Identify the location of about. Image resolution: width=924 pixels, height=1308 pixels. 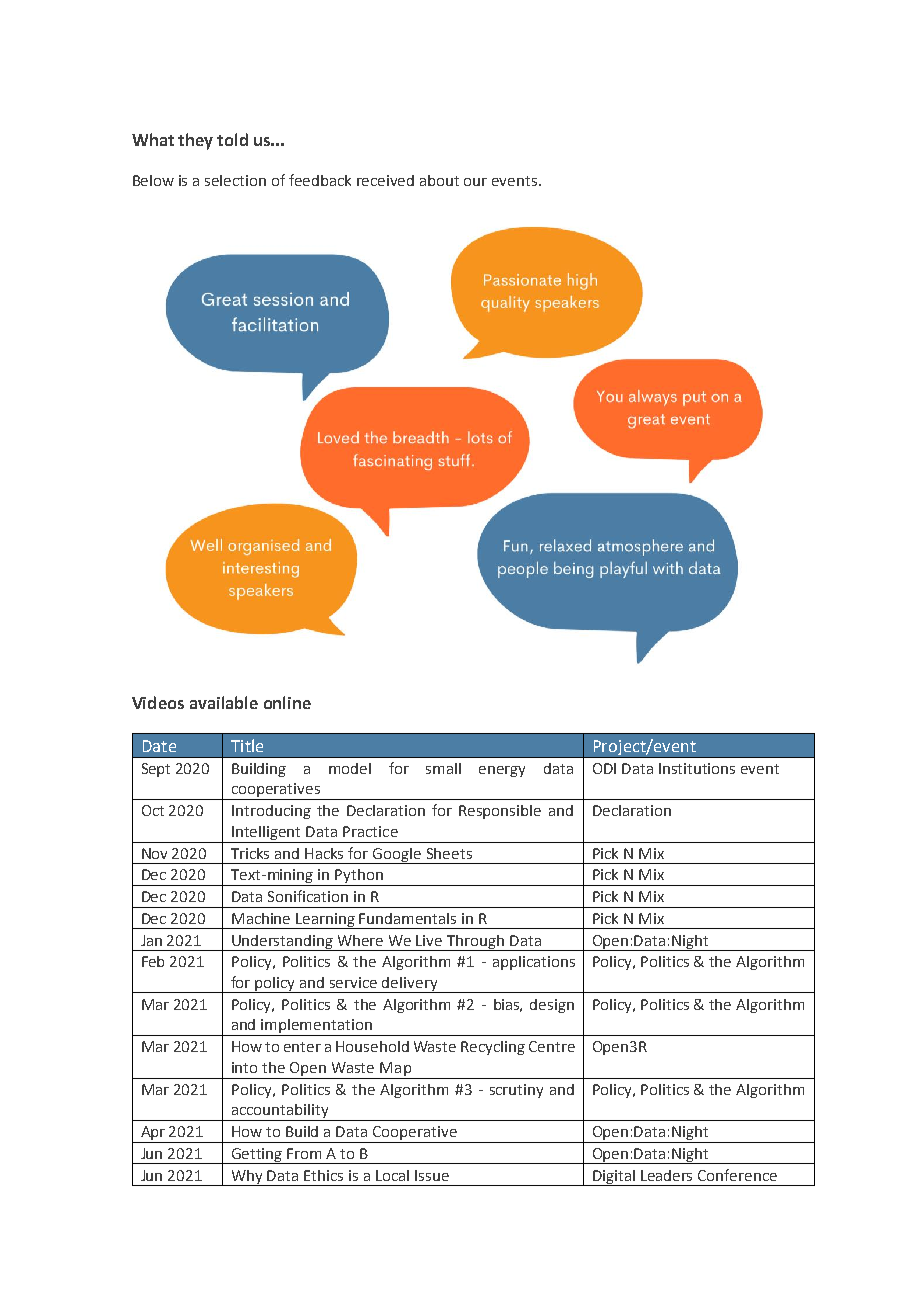
(439, 180).
